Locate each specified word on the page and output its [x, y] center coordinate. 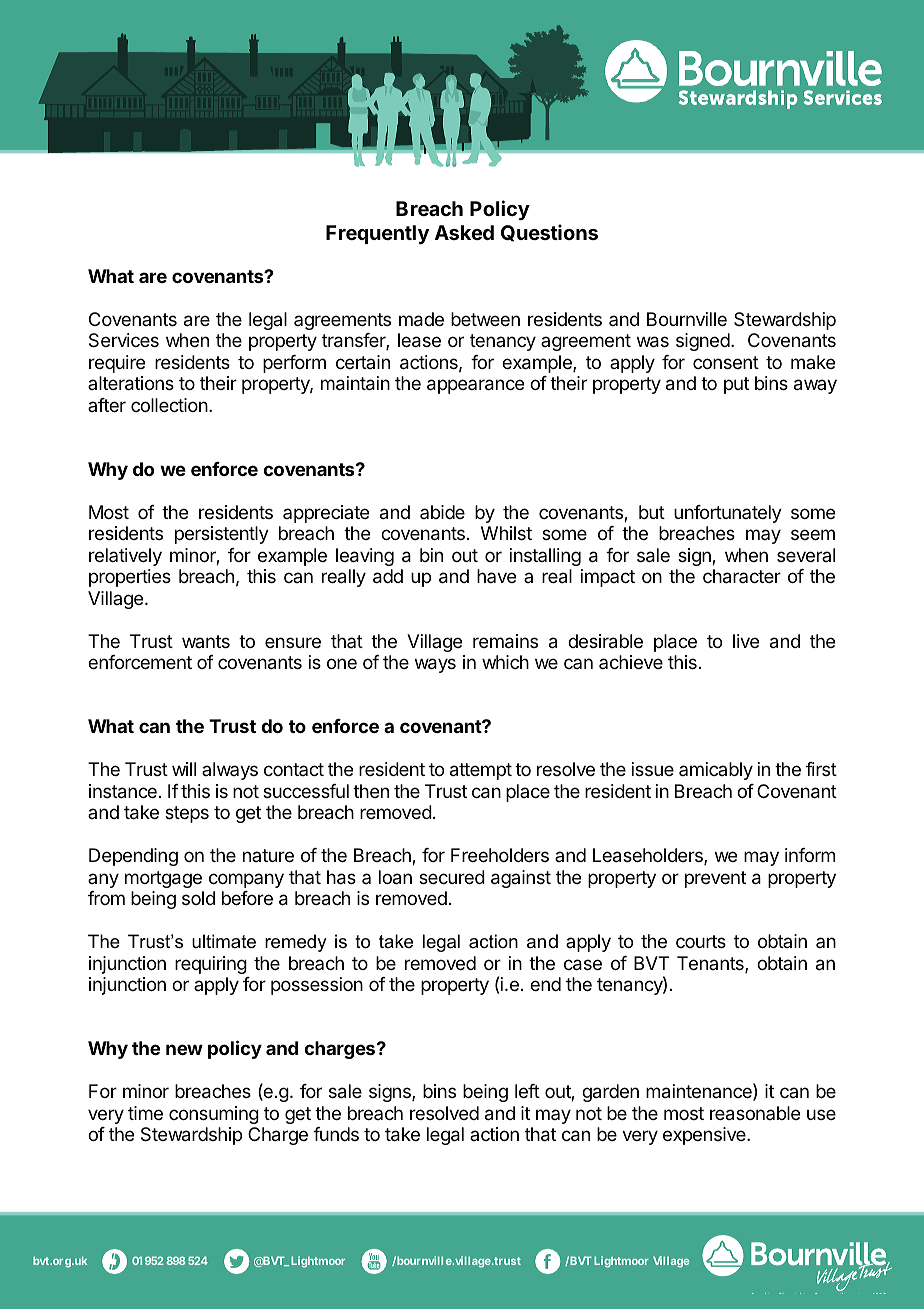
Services [124, 340]
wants [206, 641]
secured [452, 877]
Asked [464, 232]
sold [198, 898]
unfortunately [728, 514]
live [746, 641]
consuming [214, 1115]
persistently [222, 535]
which [505, 662]
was [653, 342]
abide [442, 512]
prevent [715, 879]
